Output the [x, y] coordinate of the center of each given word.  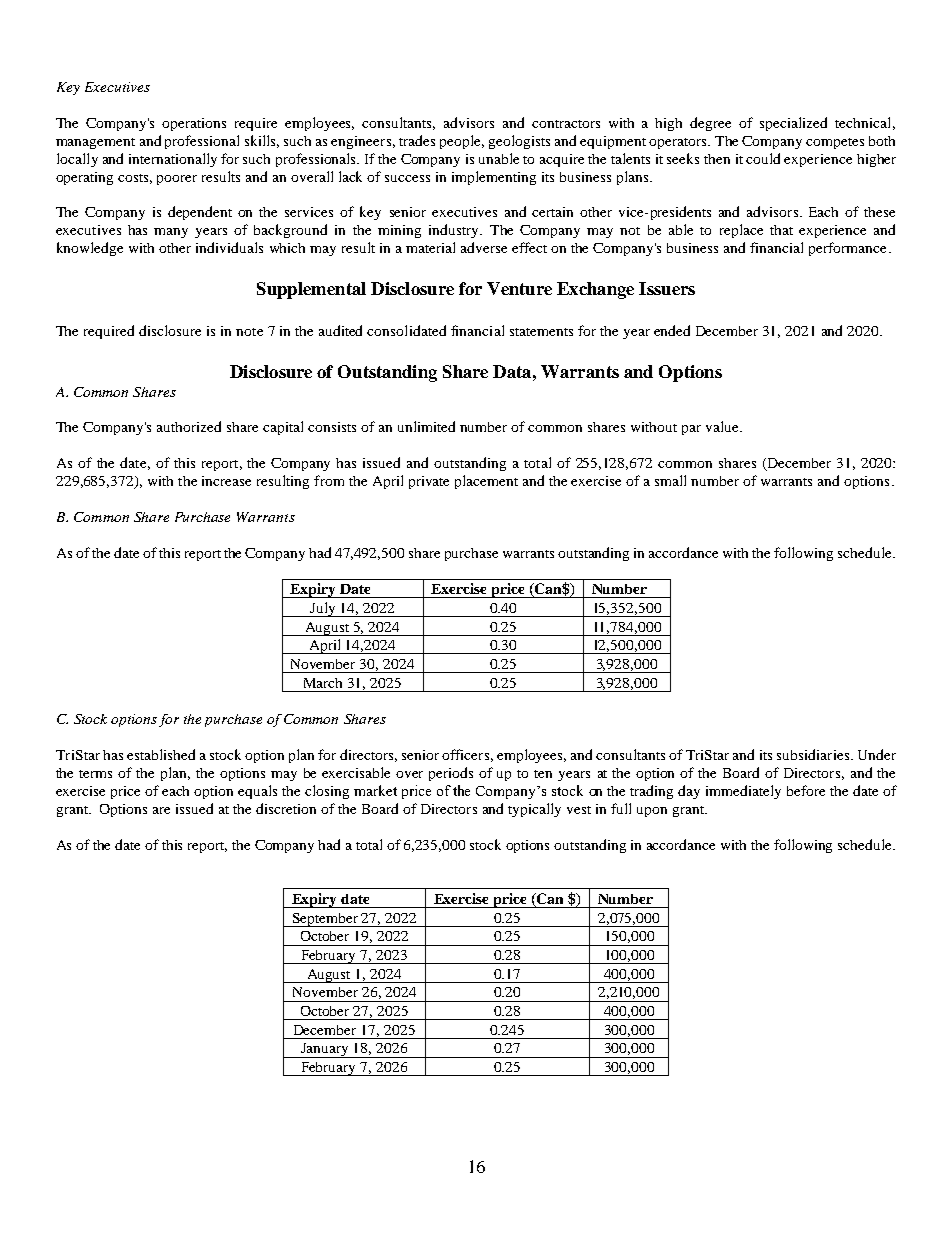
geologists [519, 142]
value [723, 426]
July [323, 609]
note [249, 332]
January [325, 1050]
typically [534, 810]
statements [541, 332]
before [806, 790]
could [763, 158]
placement [486, 482]
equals [257, 792]
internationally [173, 160]
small [670, 480]
